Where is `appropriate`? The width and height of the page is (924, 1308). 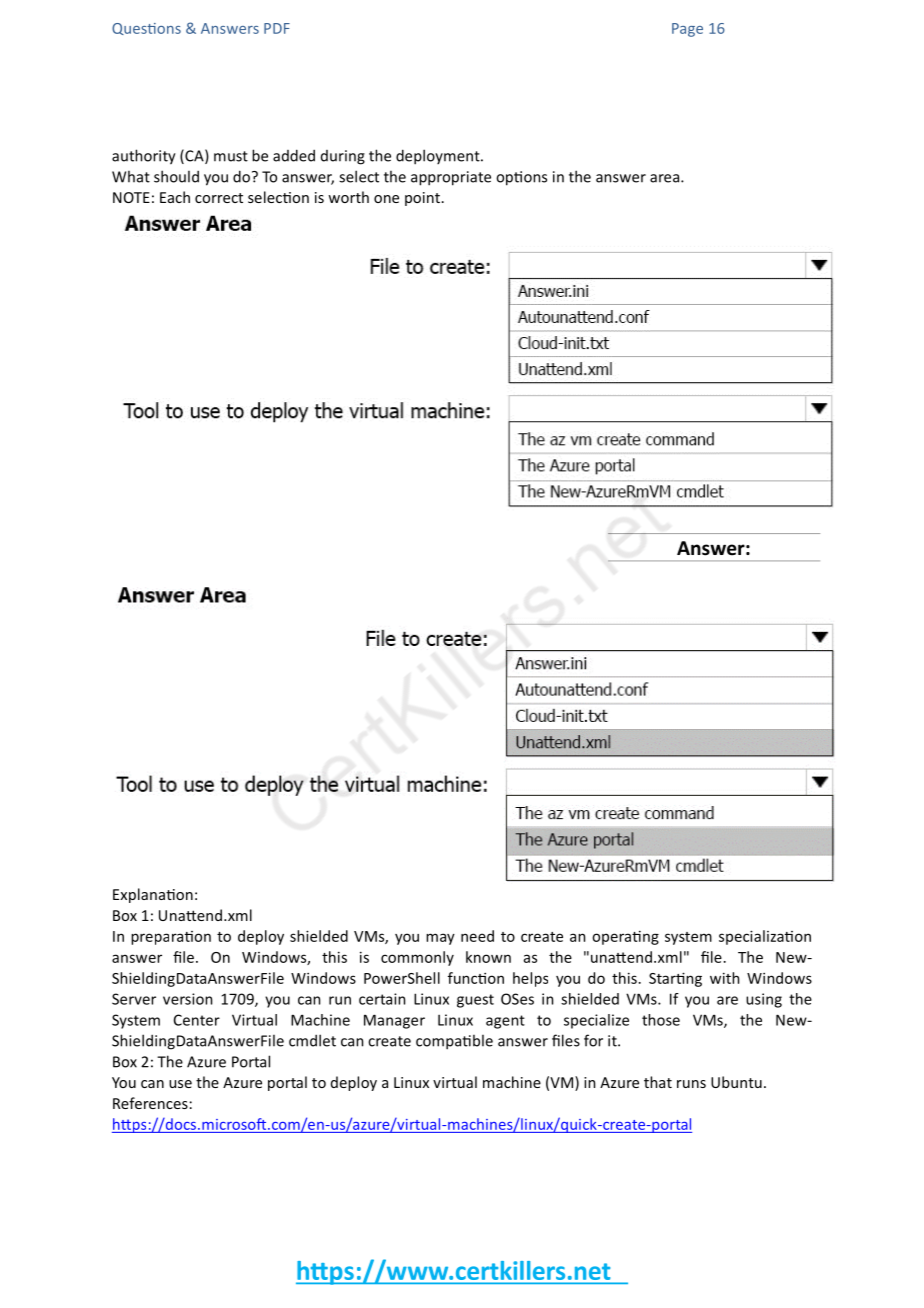
appropriate is located at coordinates (451, 178).
